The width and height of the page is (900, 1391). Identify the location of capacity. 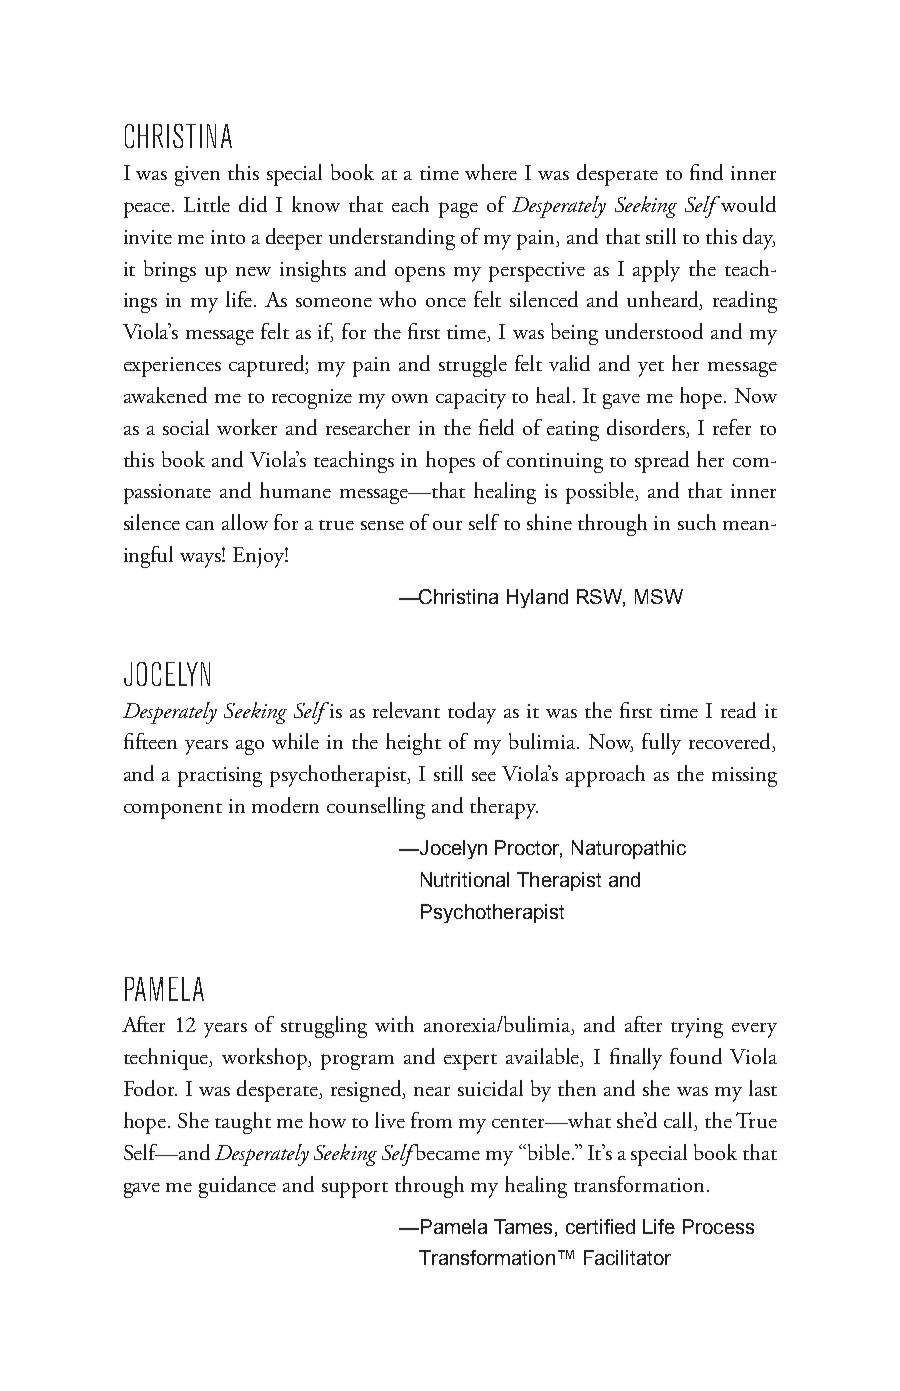
(471, 399).
